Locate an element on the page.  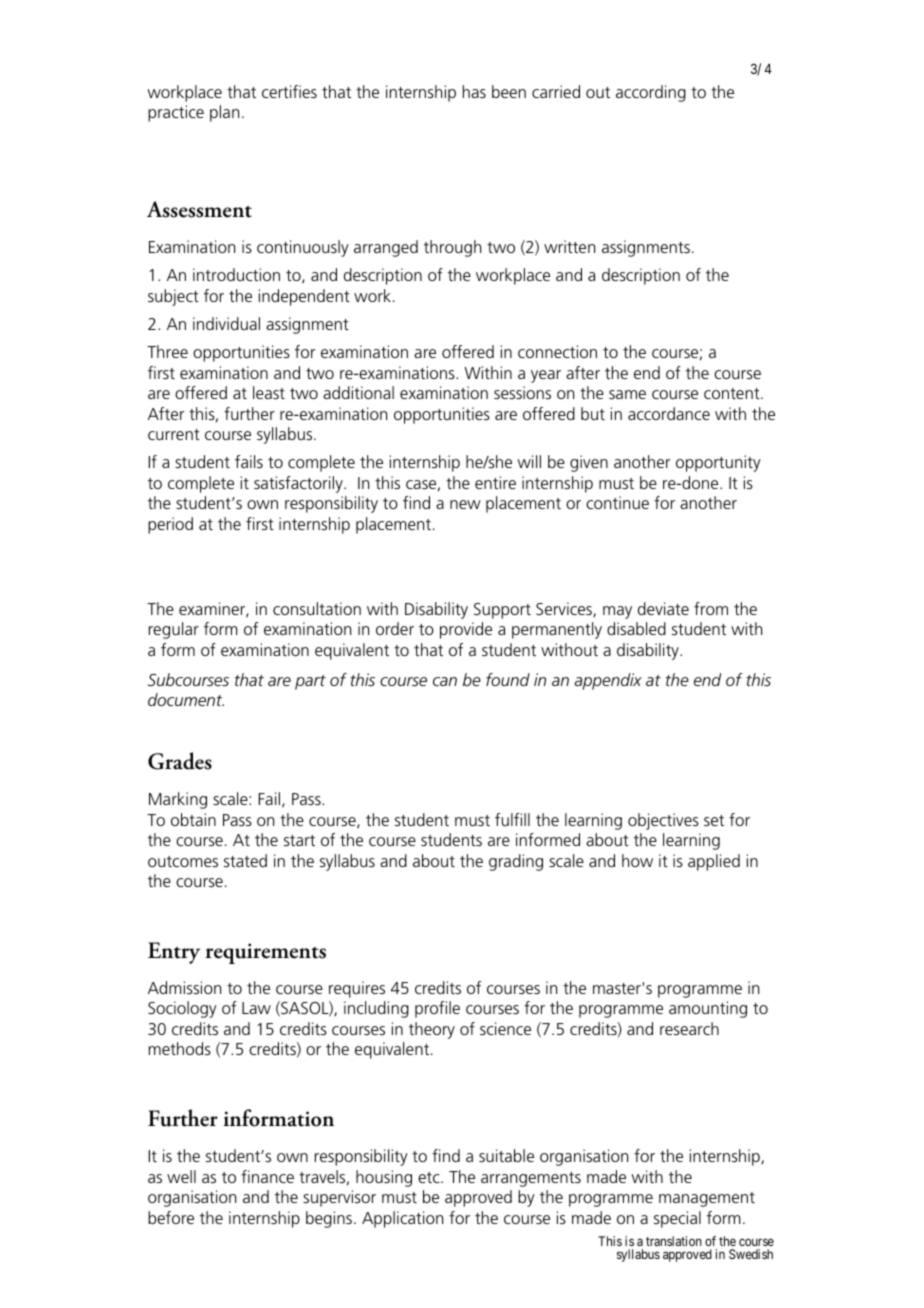
sessions is located at coordinates (522, 392).
